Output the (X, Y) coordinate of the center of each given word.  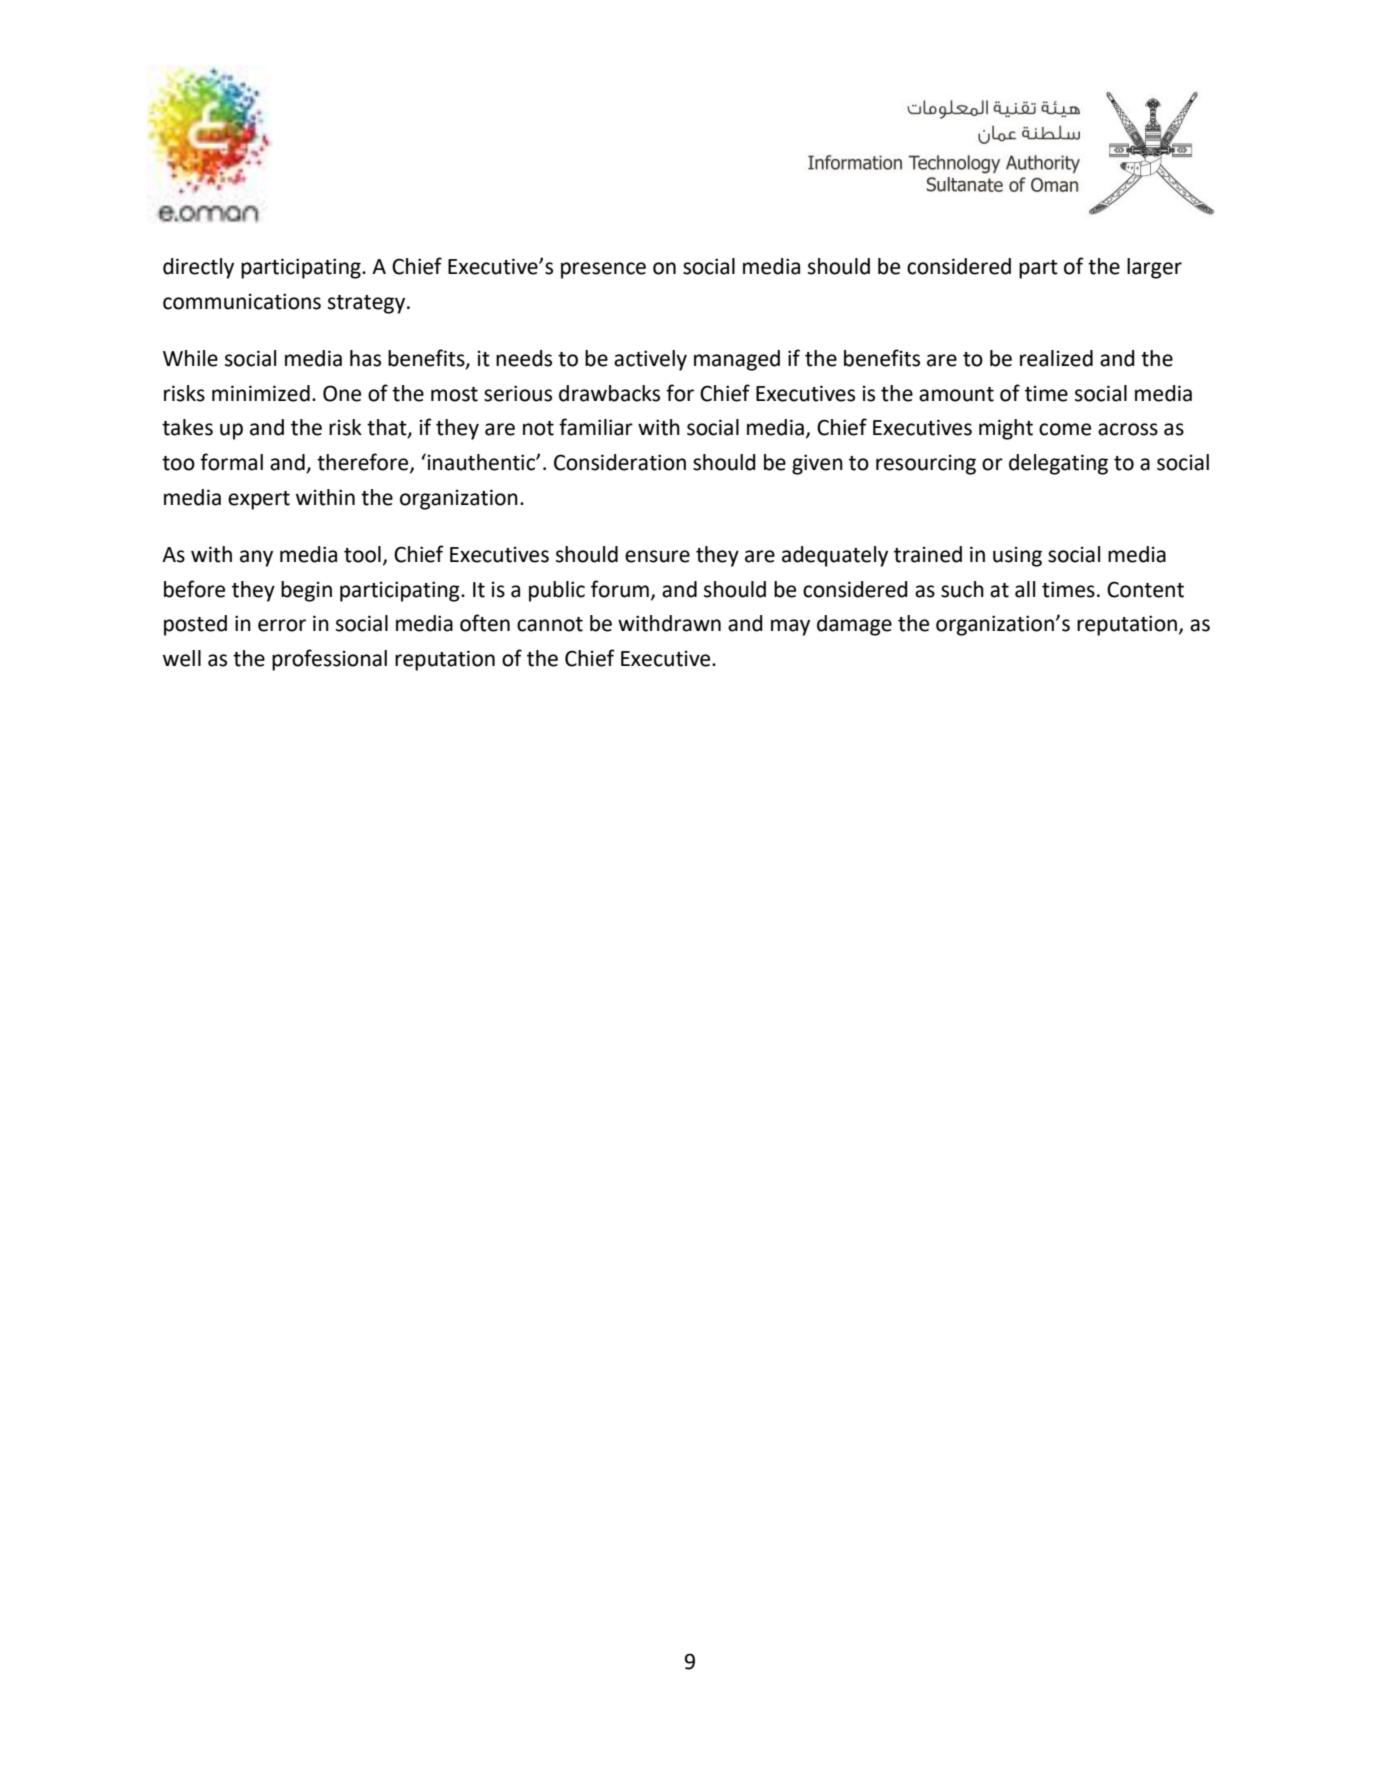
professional (329, 660)
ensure (657, 556)
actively (650, 360)
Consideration (620, 462)
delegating (1058, 464)
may (790, 627)
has (365, 358)
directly (198, 268)
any (256, 558)
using (1017, 556)
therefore (364, 463)
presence (603, 270)
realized (1056, 358)
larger (1154, 268)
